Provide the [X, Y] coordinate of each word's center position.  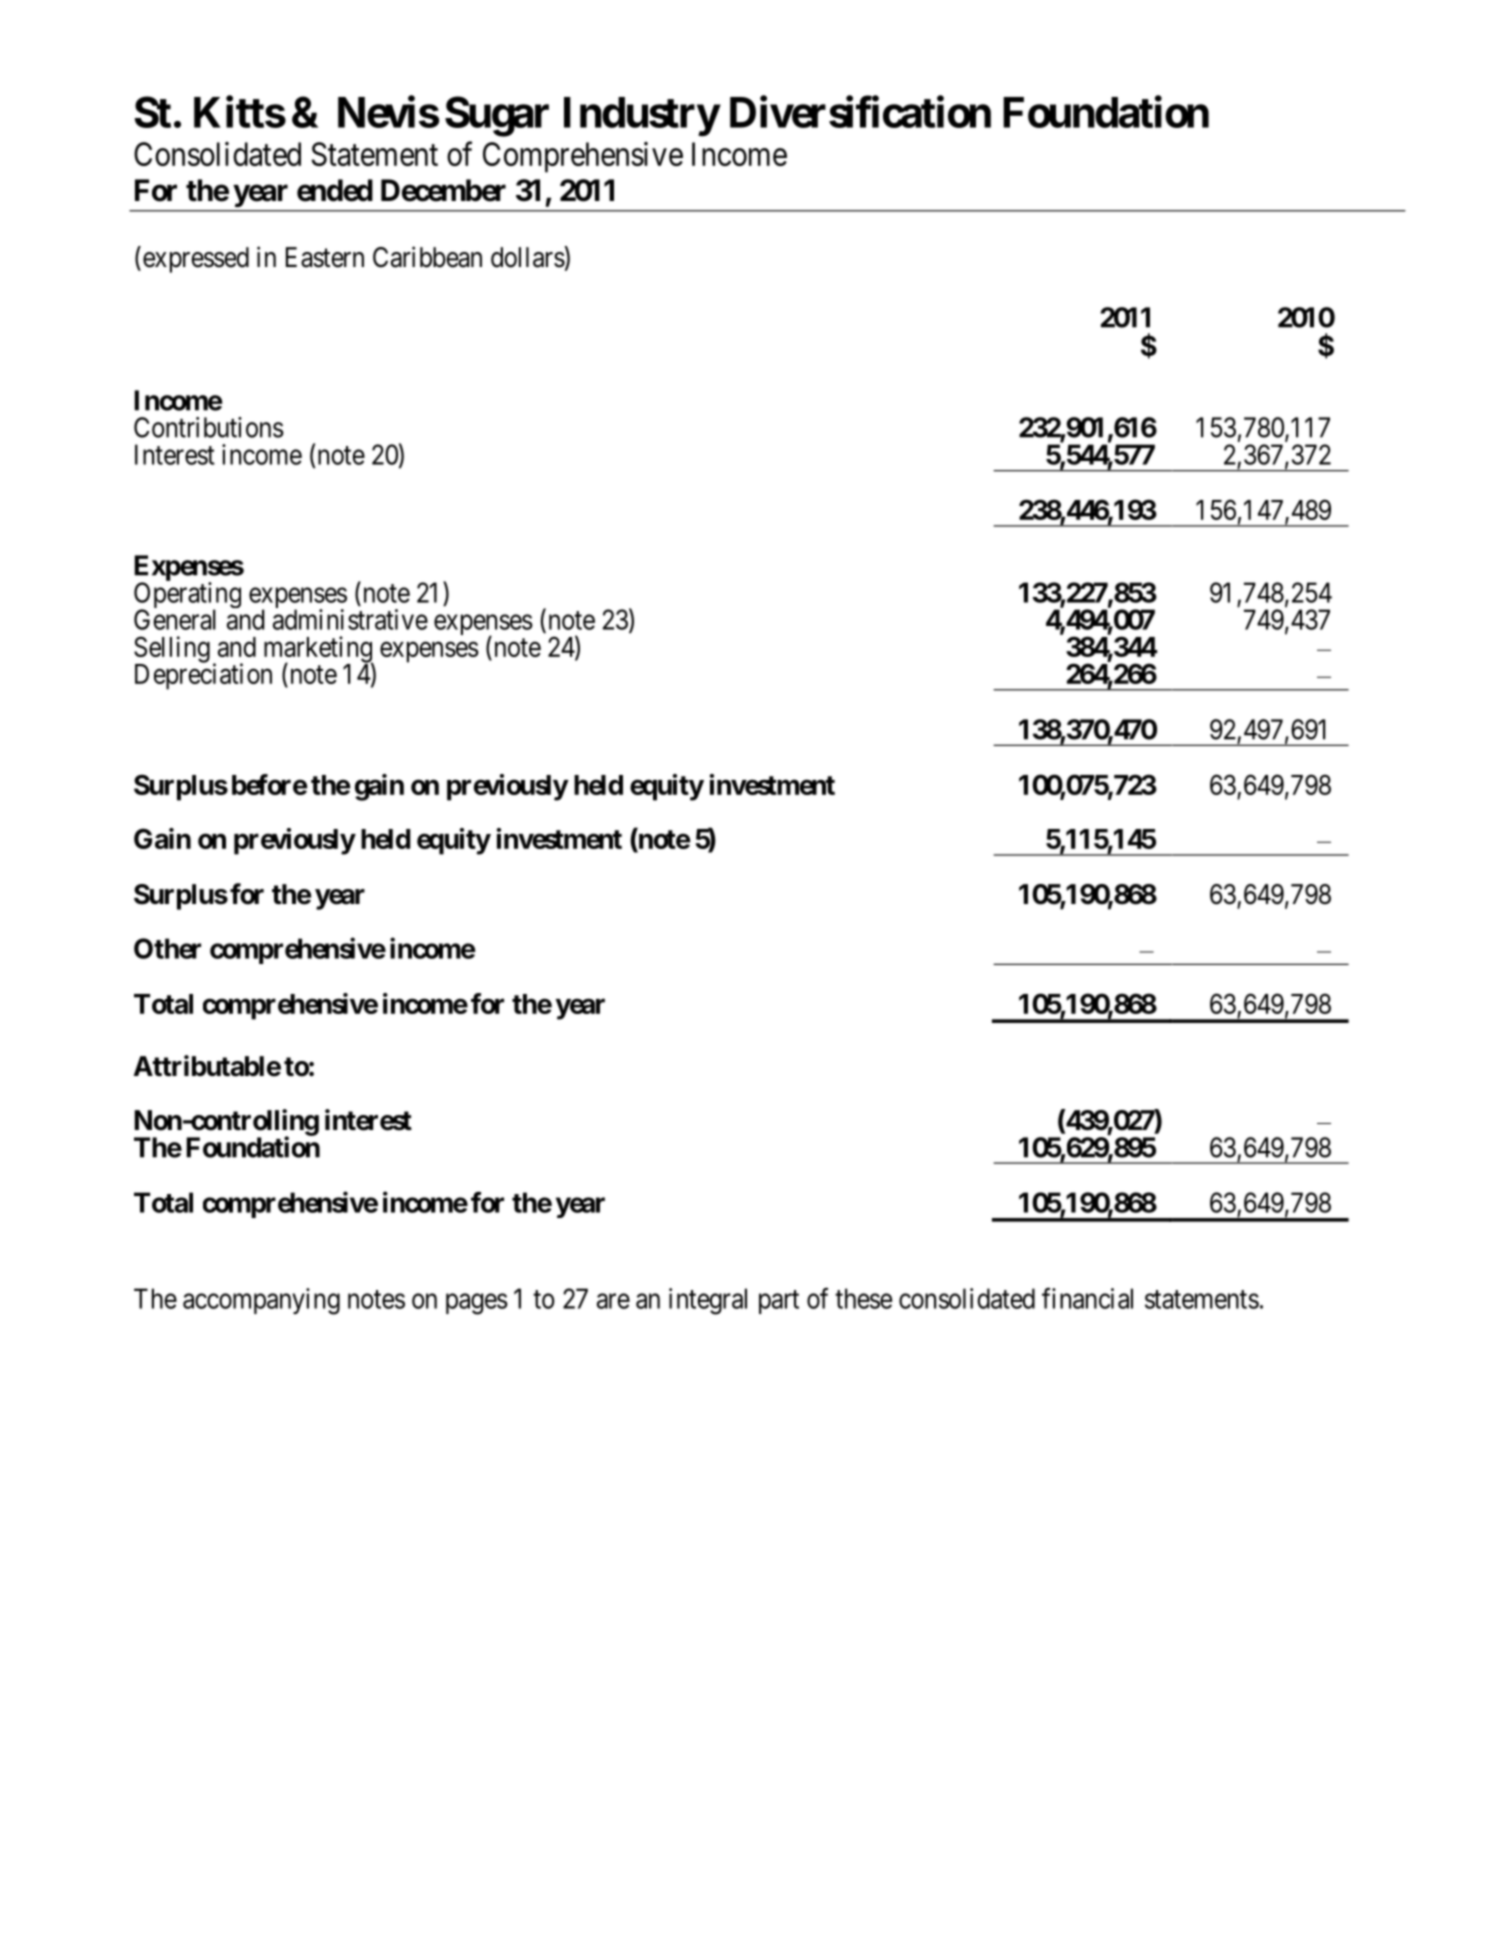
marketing [319, 650]
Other [167, 948]
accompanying [261, 1301]
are [613, 1301]
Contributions [209, 427]
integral [708, 1301]
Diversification [860, 112]
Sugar [497, 116]
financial [1087, 1298]
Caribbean [427, 257]
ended [335, 190]
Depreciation [203, 676]
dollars [528, 257]
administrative [350, 619]
